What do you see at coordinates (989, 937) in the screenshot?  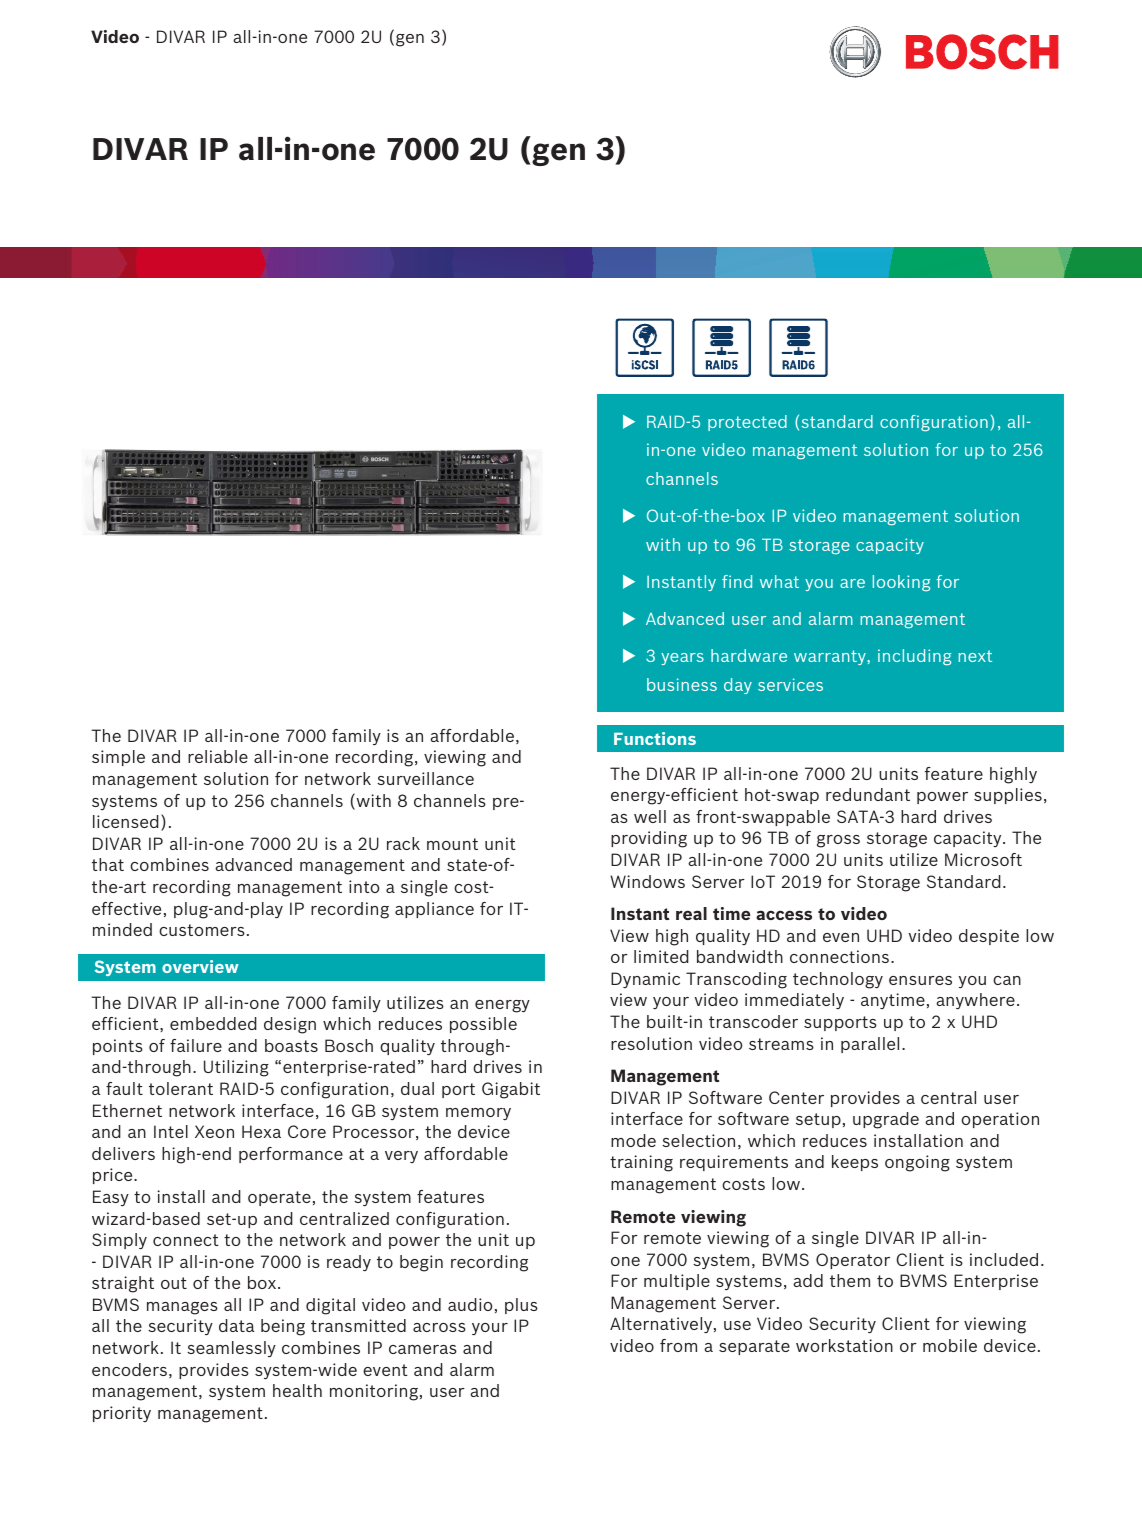 I see `despite` at bounding box center [989, 937].
